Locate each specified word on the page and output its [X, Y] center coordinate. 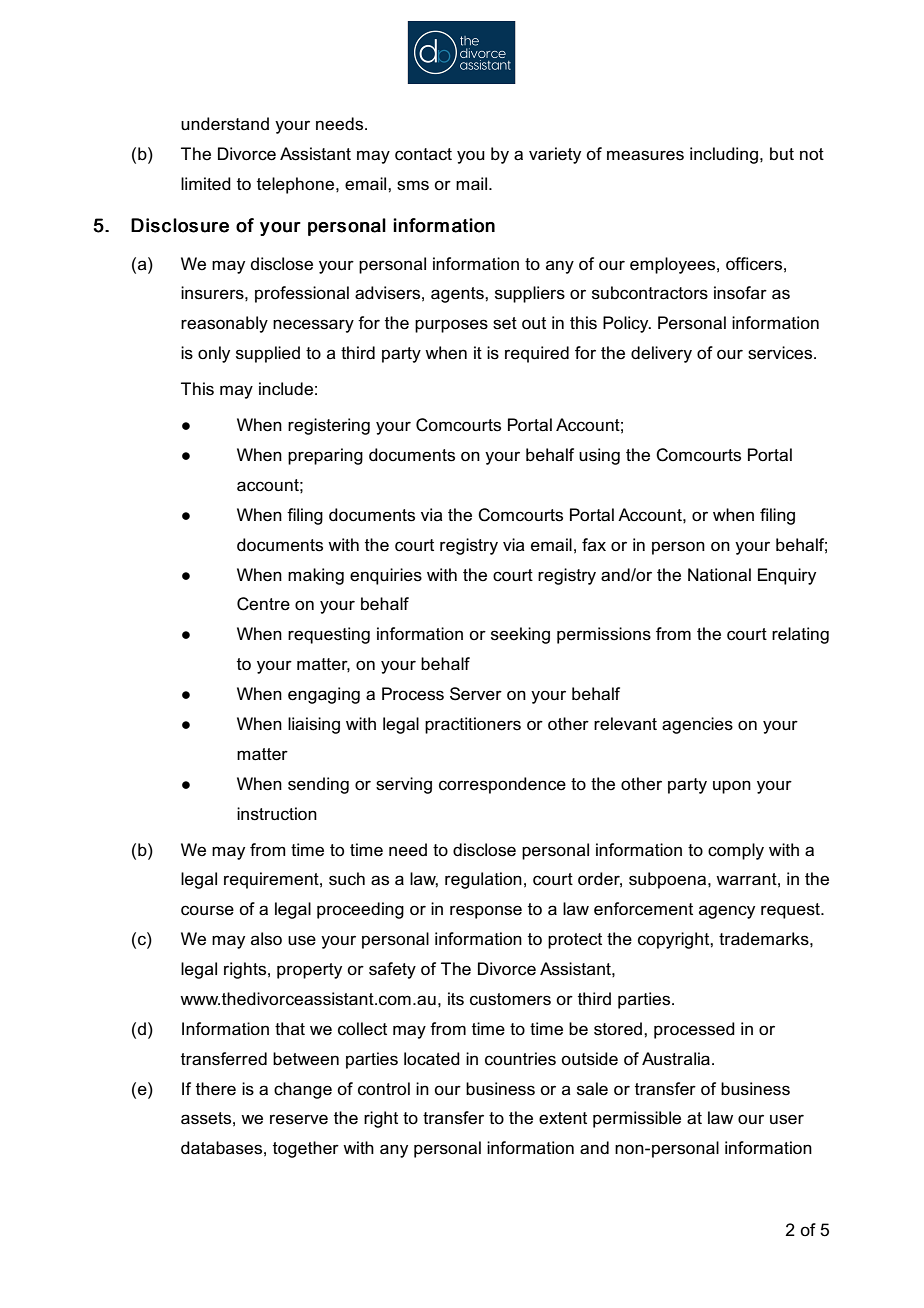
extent [563, 1118]
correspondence [502, 785]
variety [555, 155]
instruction [277, 814]
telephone [297, 185]
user [787, 1119]
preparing [325, 456]
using [599, 456]
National [719, 575]
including [724, 155]
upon [732, 787]
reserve [299, 1119]
